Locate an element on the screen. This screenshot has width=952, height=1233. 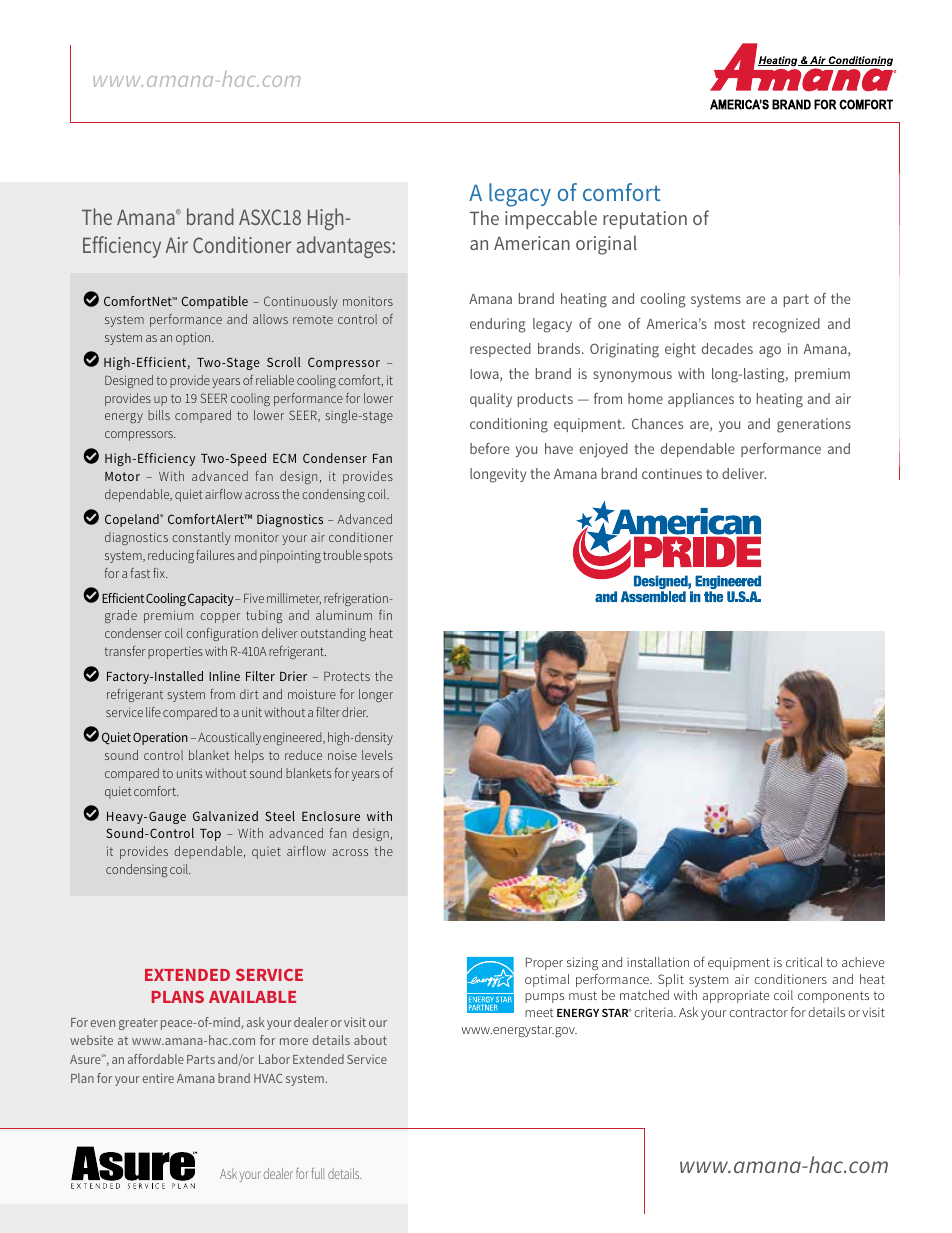
continues is located at coordinates (672, 473).
